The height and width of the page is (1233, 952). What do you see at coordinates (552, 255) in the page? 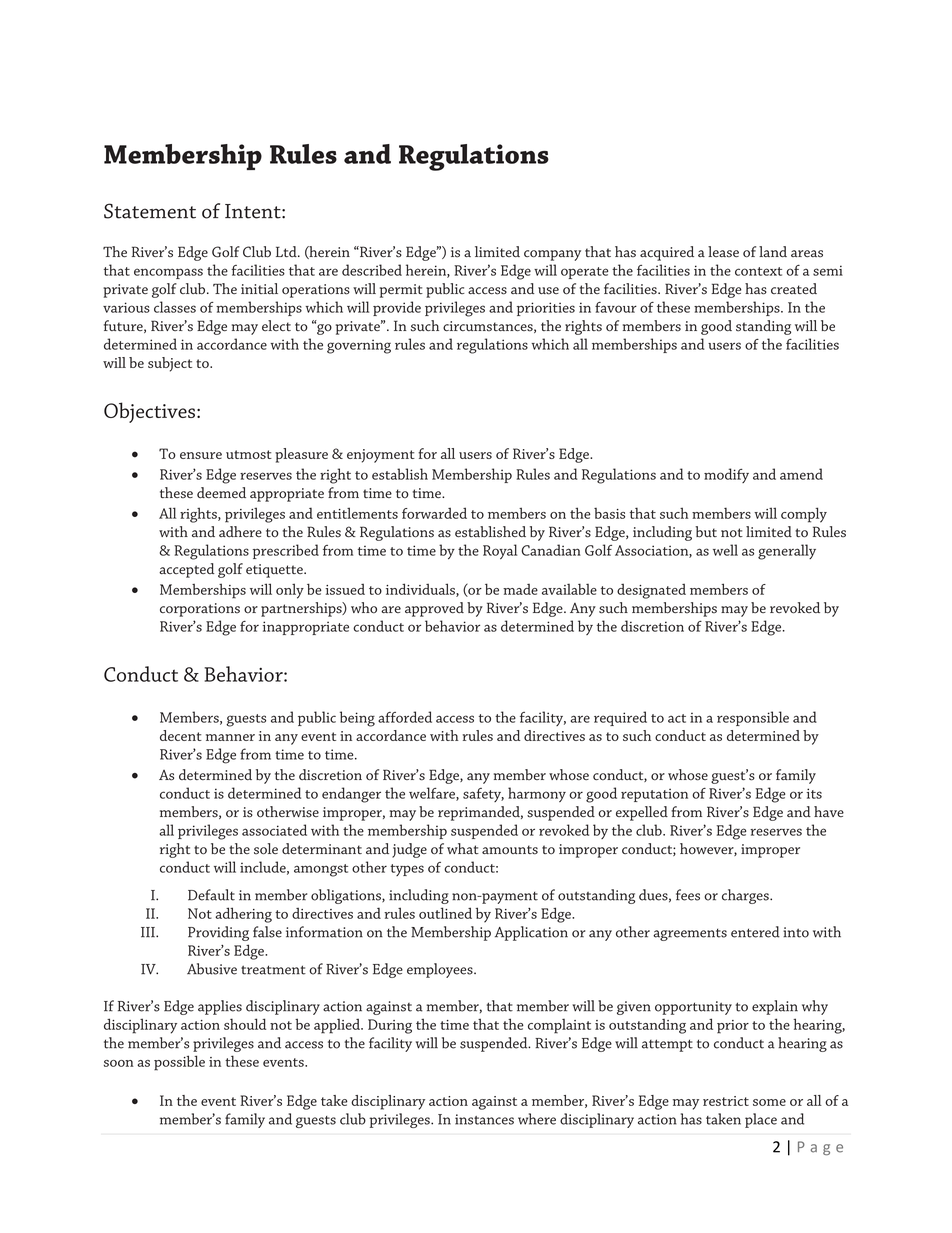
I see `company` at bounding box center [552, 255].
